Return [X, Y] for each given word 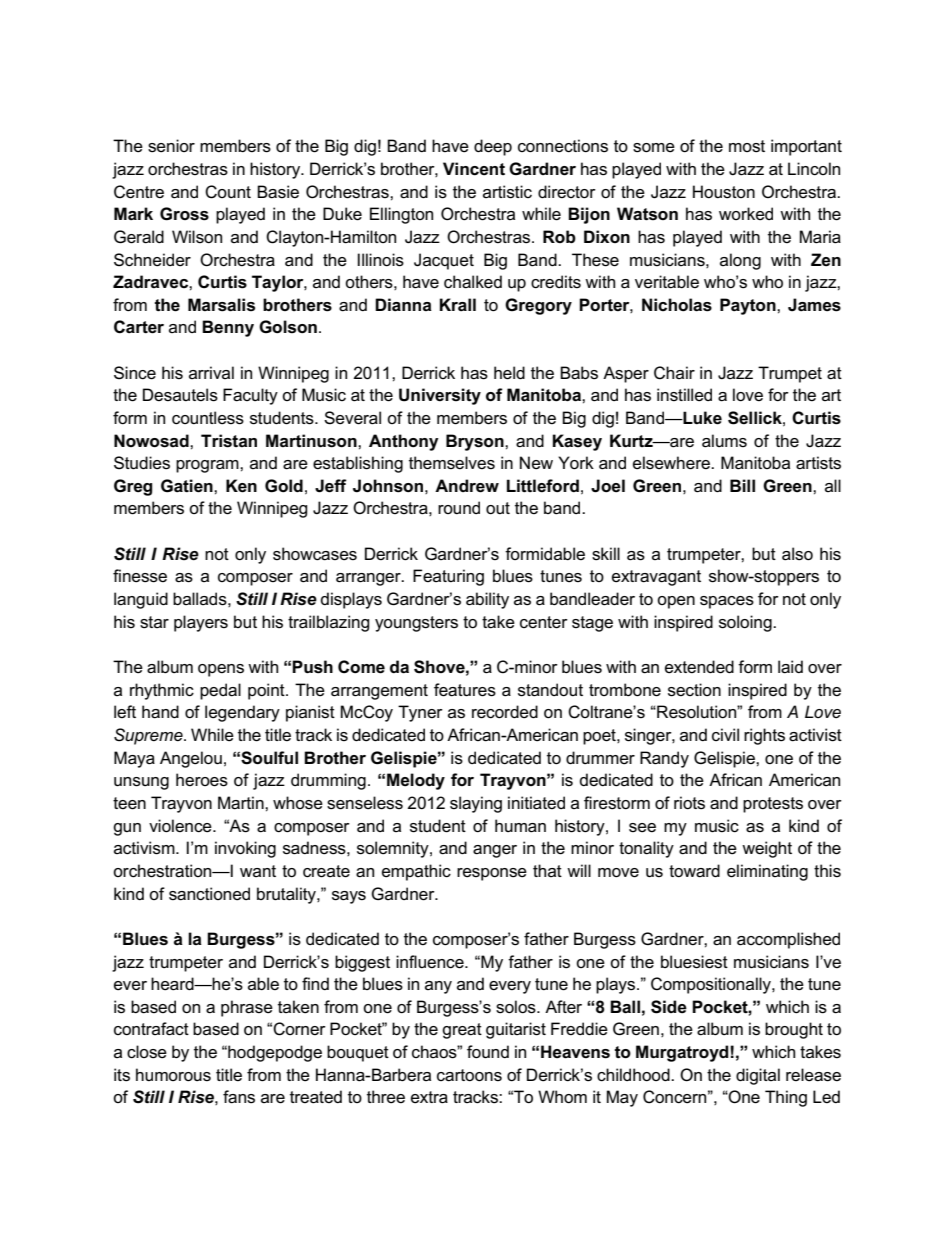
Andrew [467, 486]
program [208, 466]
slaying [476, 804]
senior [171, 146]
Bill [742, 485]
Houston [724, 192]
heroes [202, 780]
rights [764, 736]
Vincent [474, 169]
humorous [173, 1075]
